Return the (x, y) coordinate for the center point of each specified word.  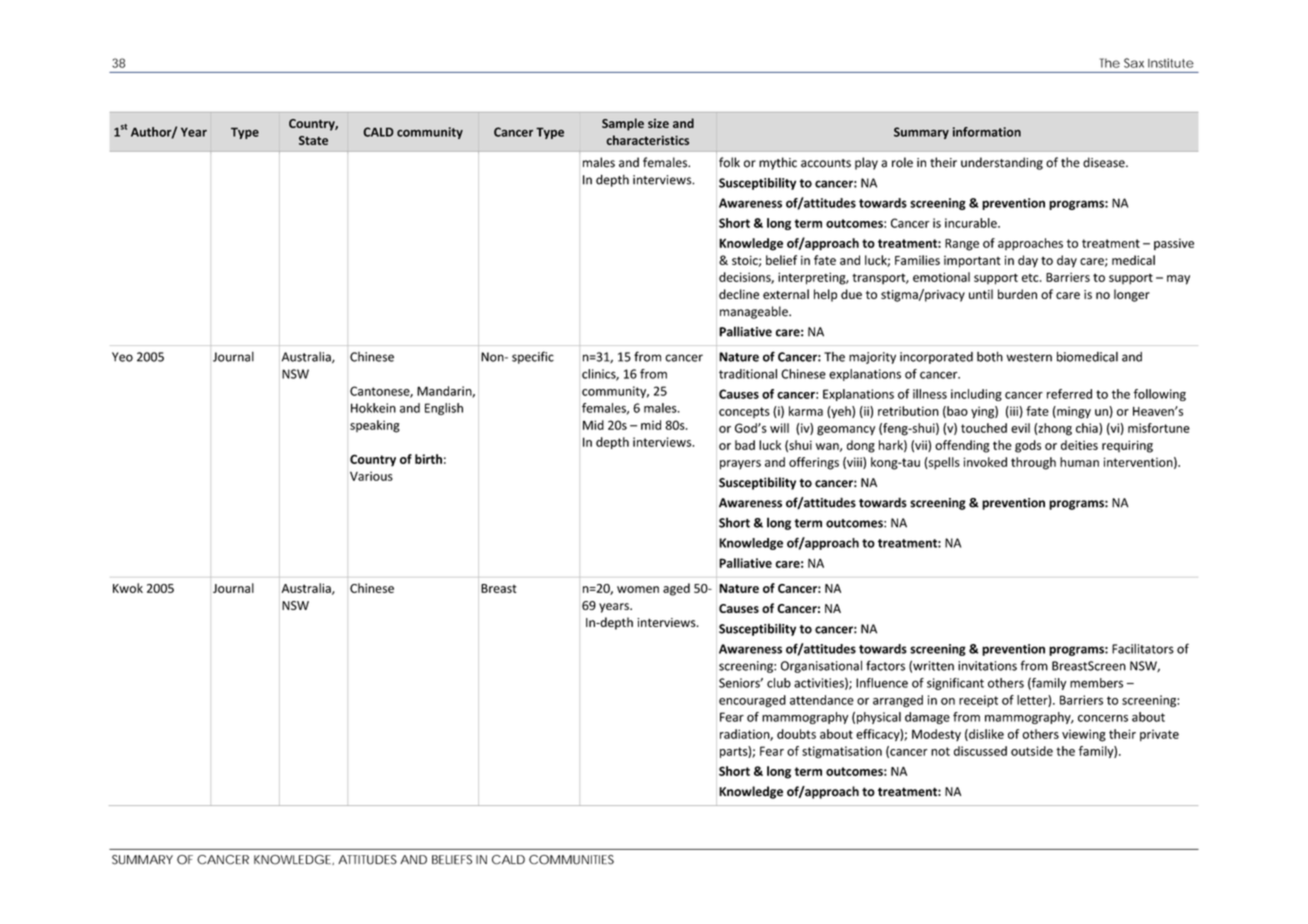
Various (371, 476)
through (1033, 463)
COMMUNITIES (571, 860)
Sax (1134, 63)
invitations (987, 666)
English (444, 409)
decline (739, 294)
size (658, 123)
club (779, 683)
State (313, 140)
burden (1017, 294)
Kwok (128, 588)
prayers (740, 465)
